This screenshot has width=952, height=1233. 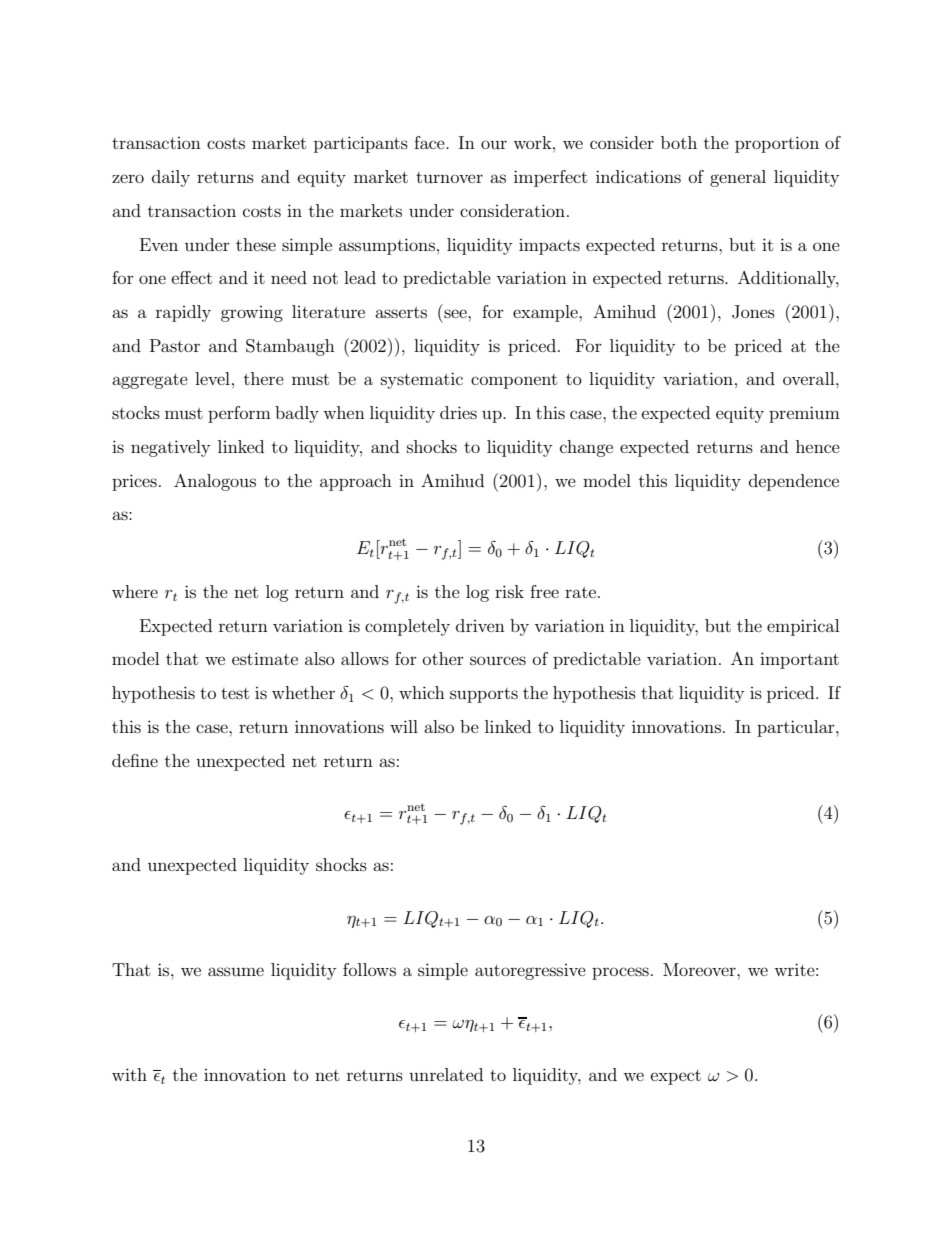 What do you see at coordinates (129, 1074) in the screenshot?
I see `with` at bounding box center [129, 1074].
